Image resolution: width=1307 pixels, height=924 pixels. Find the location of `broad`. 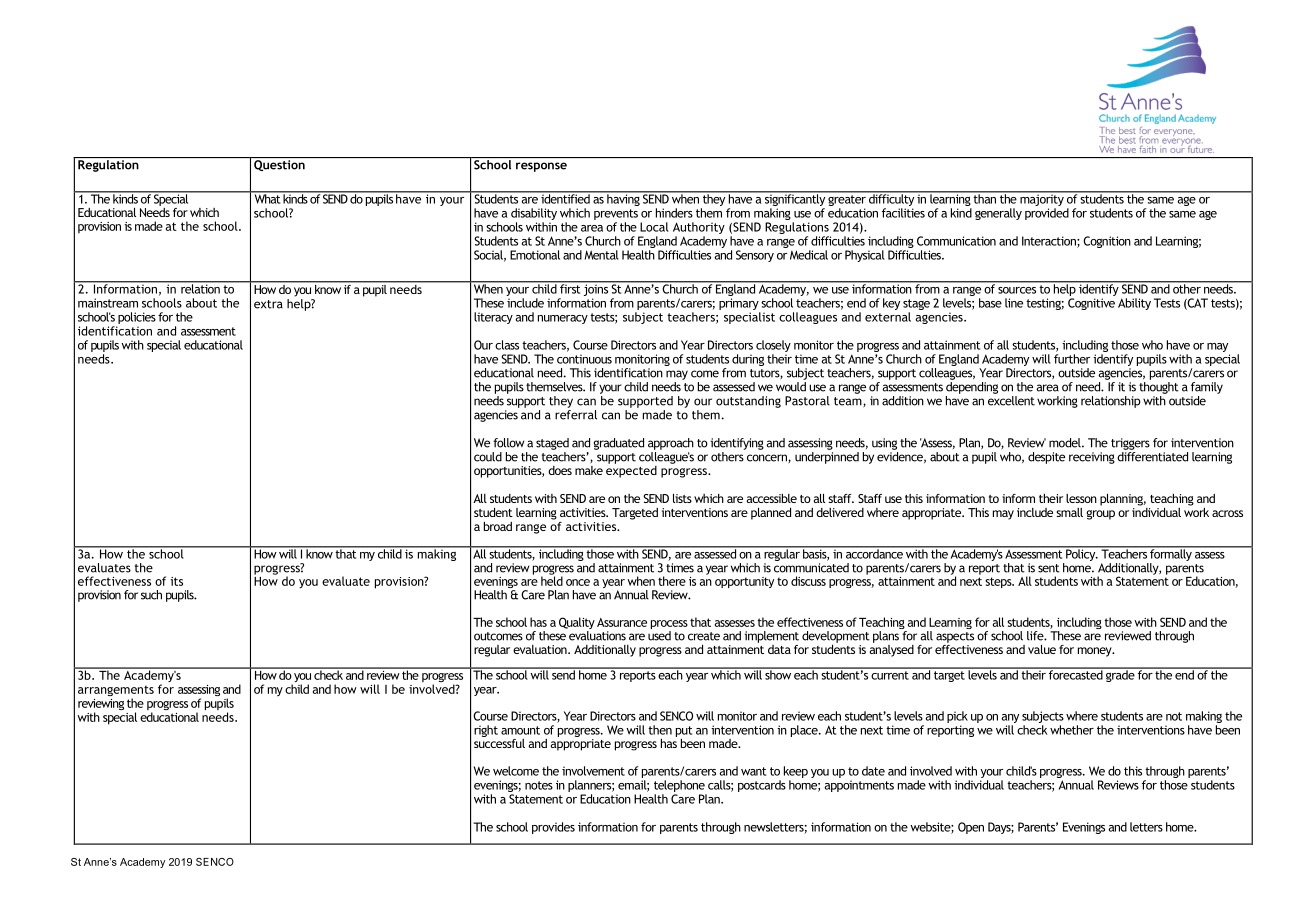

broad is located at coordinates (498, 526).
